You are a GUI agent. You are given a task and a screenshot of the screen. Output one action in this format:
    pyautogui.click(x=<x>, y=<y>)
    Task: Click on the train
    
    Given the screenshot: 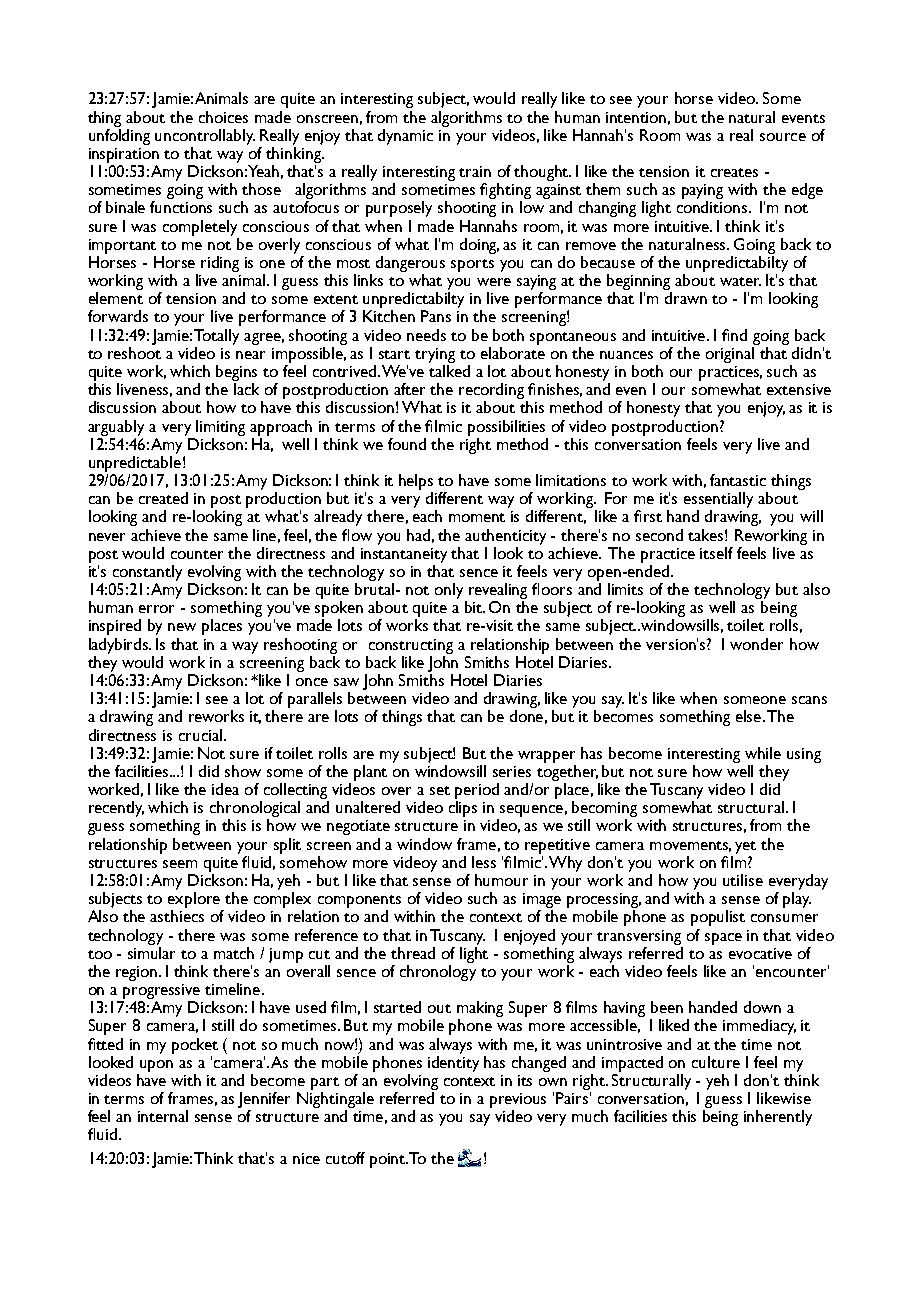 What is the action you would take?
    pyautogui.click(x=475, y=171)
